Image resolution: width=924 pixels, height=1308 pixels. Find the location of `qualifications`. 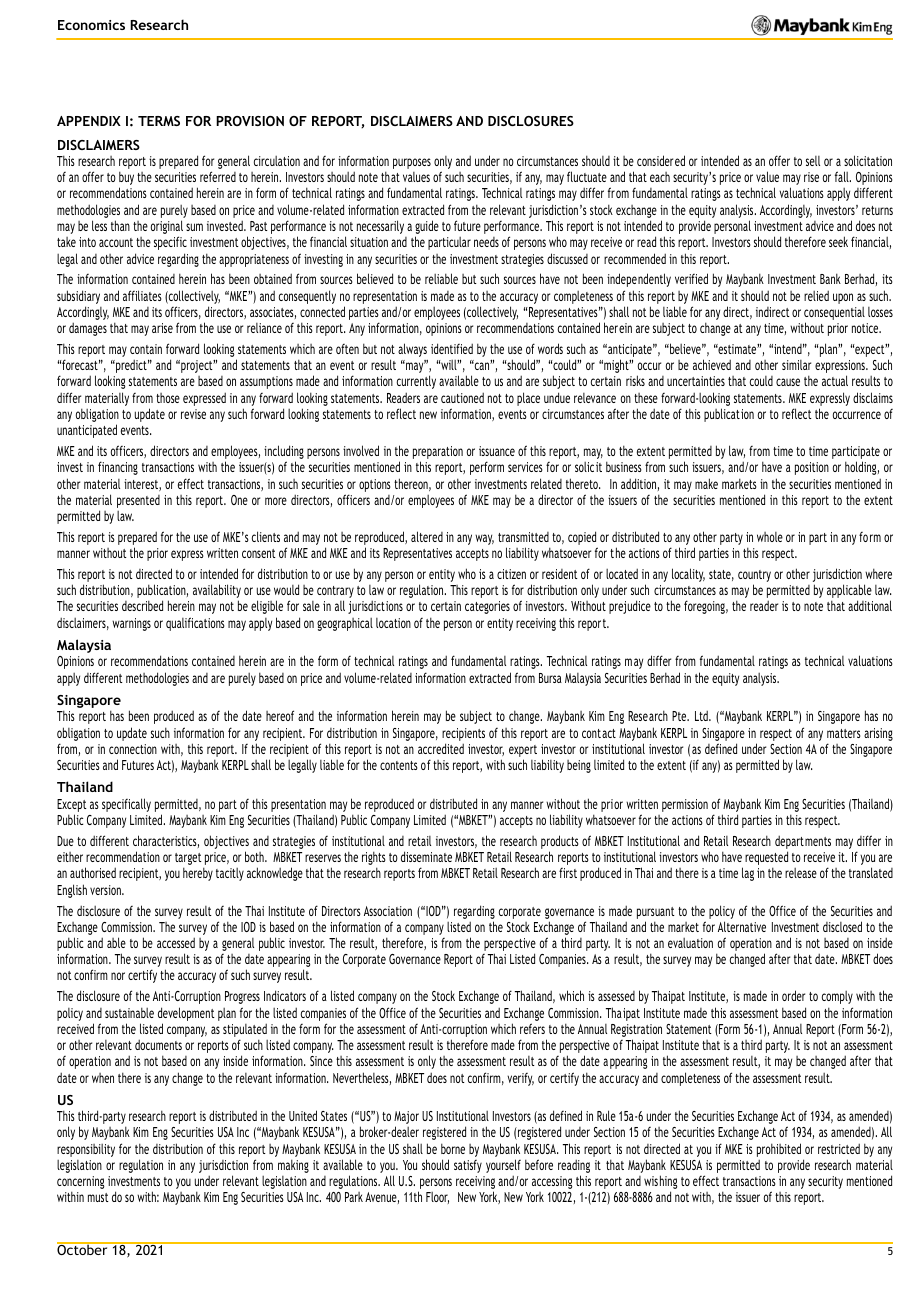

qualifications is located at coordinates (195, 624).
